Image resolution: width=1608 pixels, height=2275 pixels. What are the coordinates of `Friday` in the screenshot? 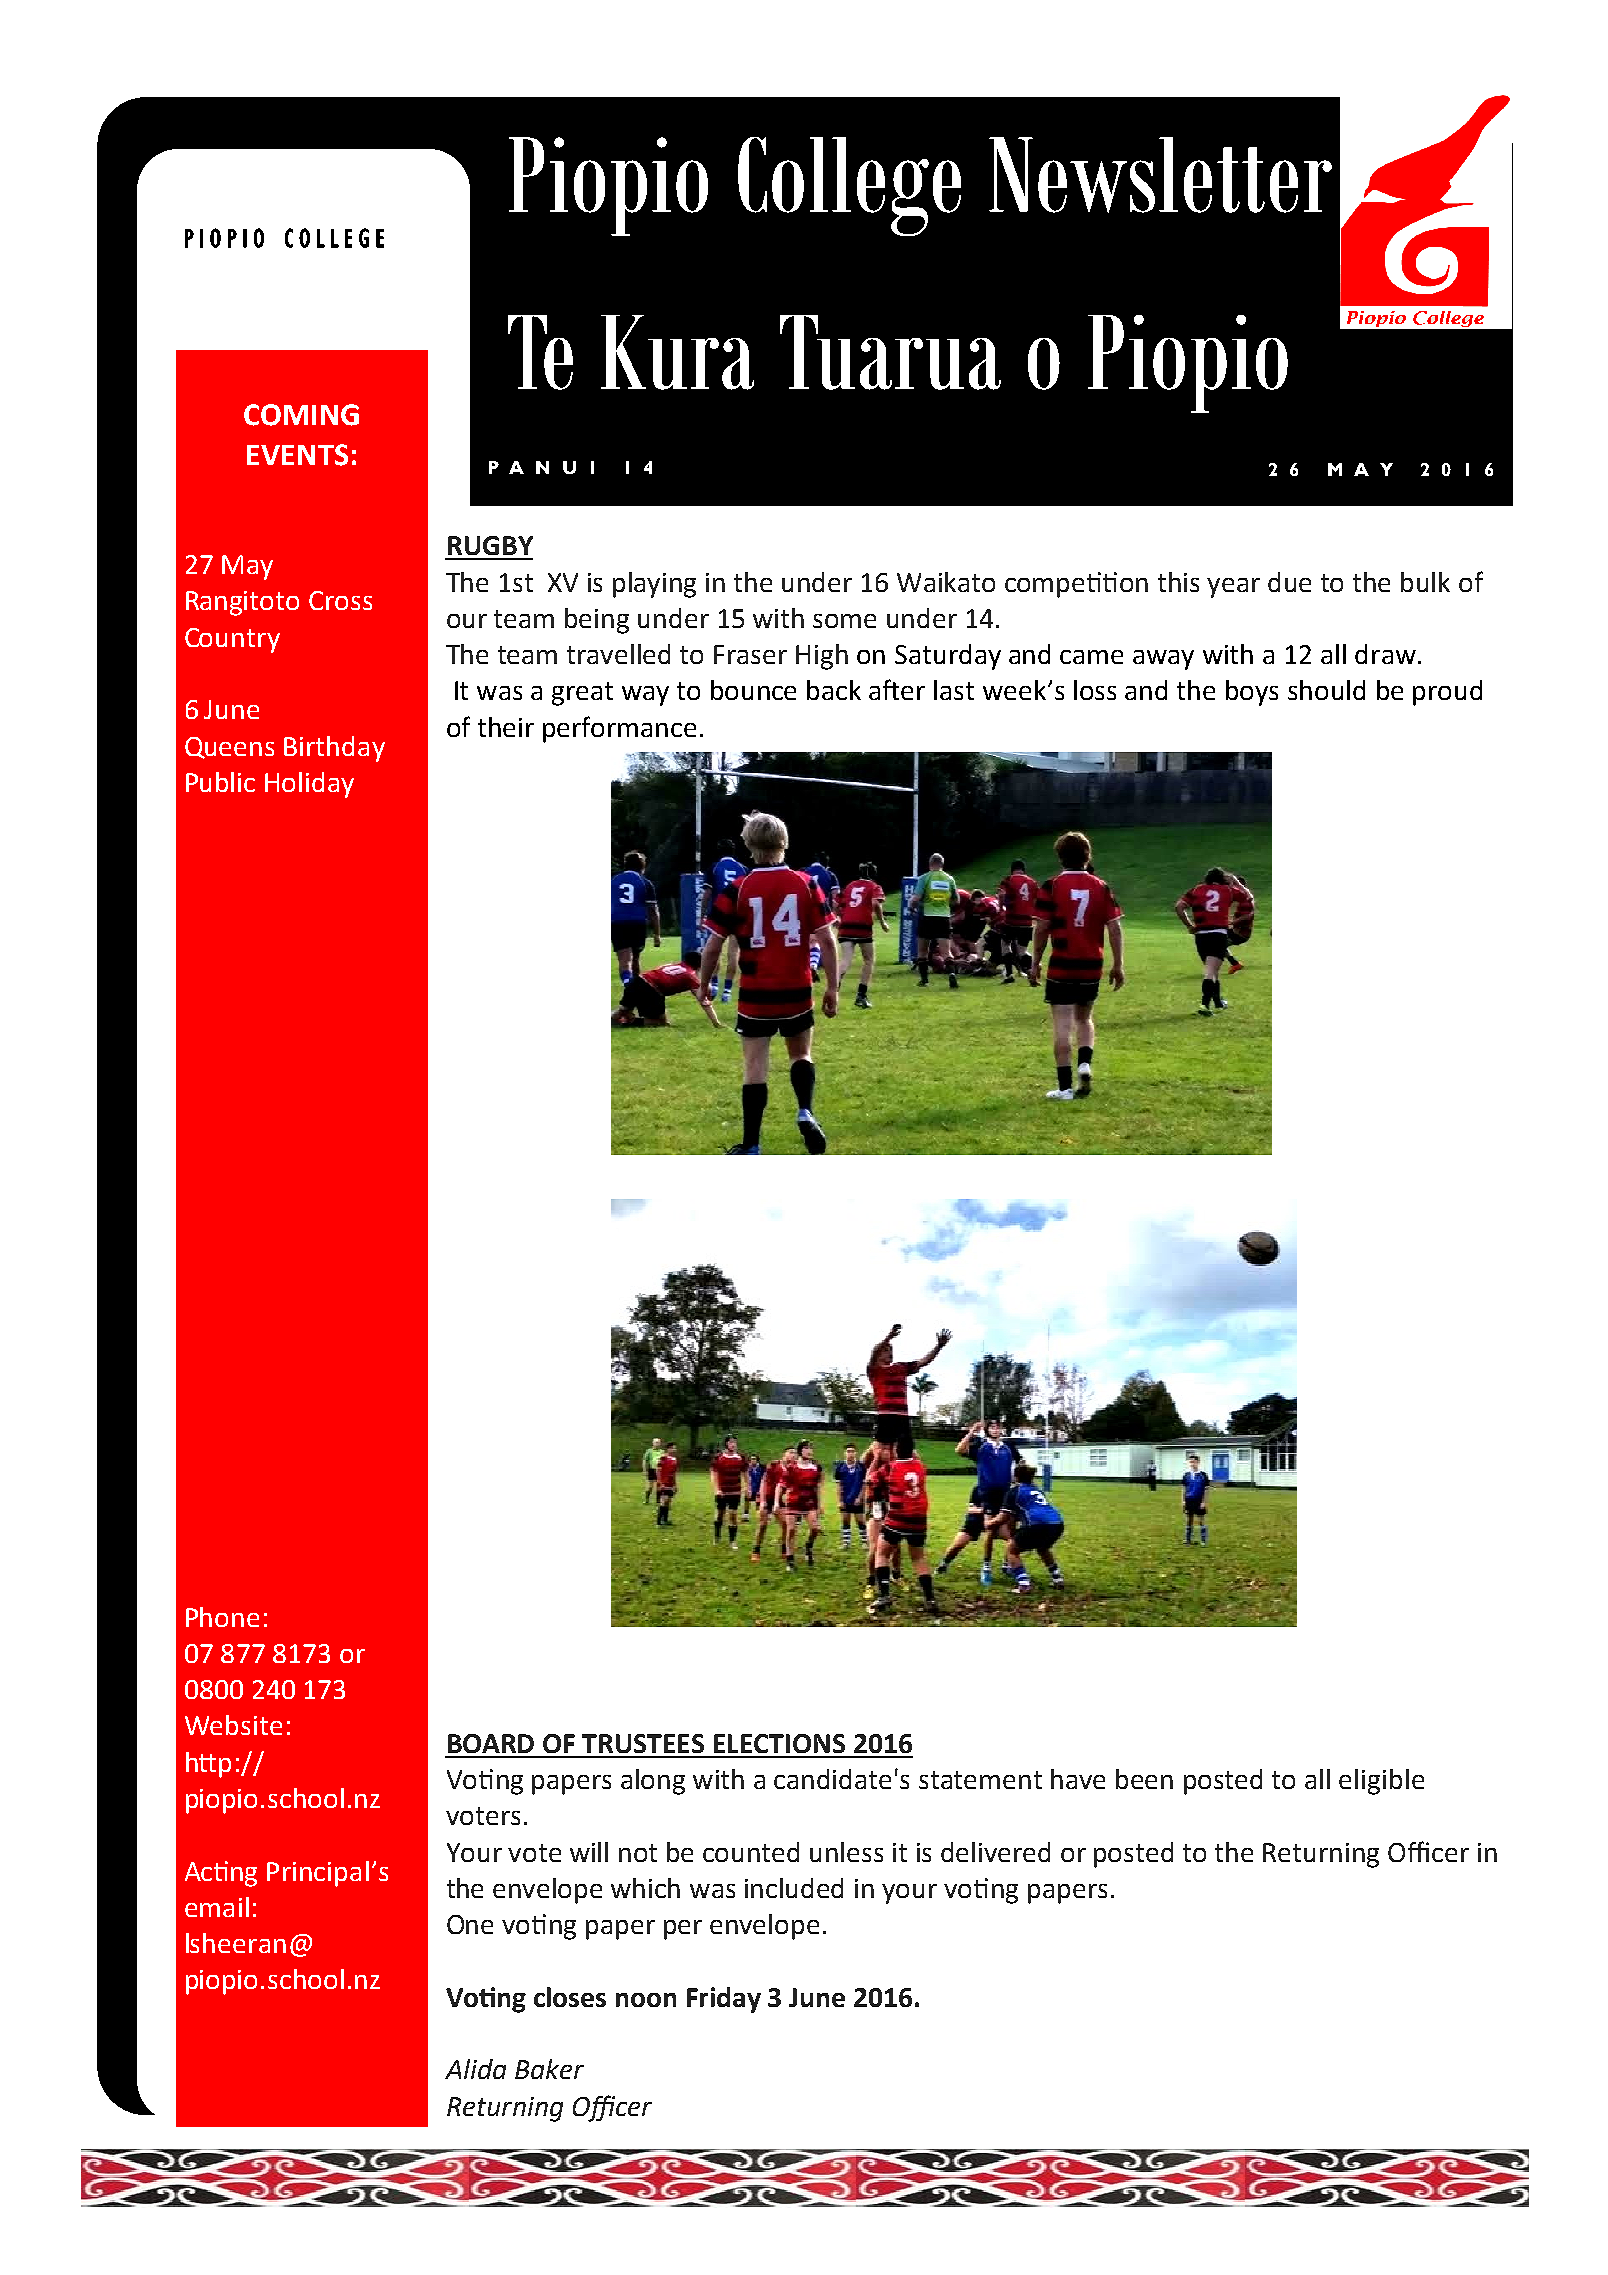 It's located at (724, 2000).
